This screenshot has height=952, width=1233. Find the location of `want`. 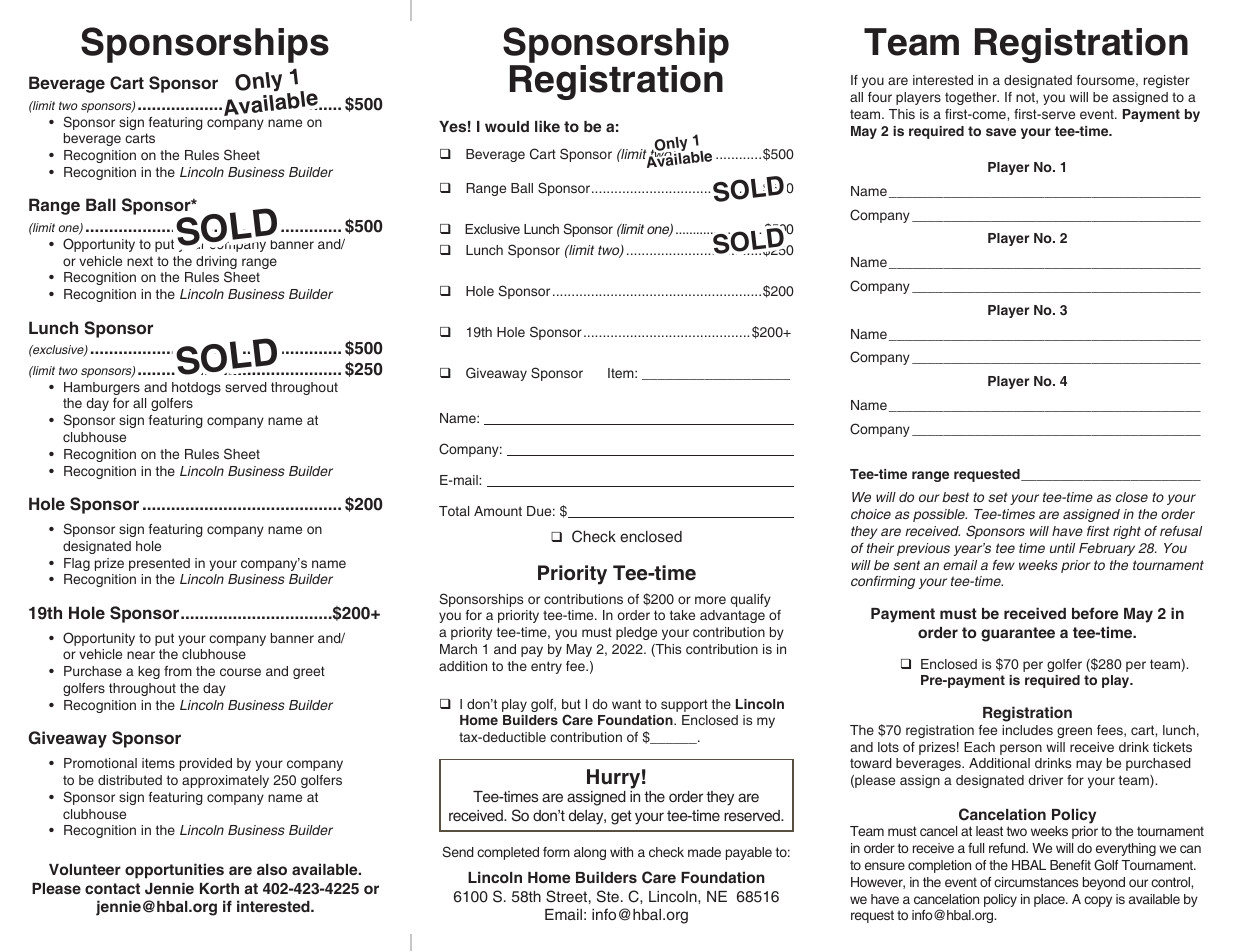

want is located at coordinates (626, 704).
